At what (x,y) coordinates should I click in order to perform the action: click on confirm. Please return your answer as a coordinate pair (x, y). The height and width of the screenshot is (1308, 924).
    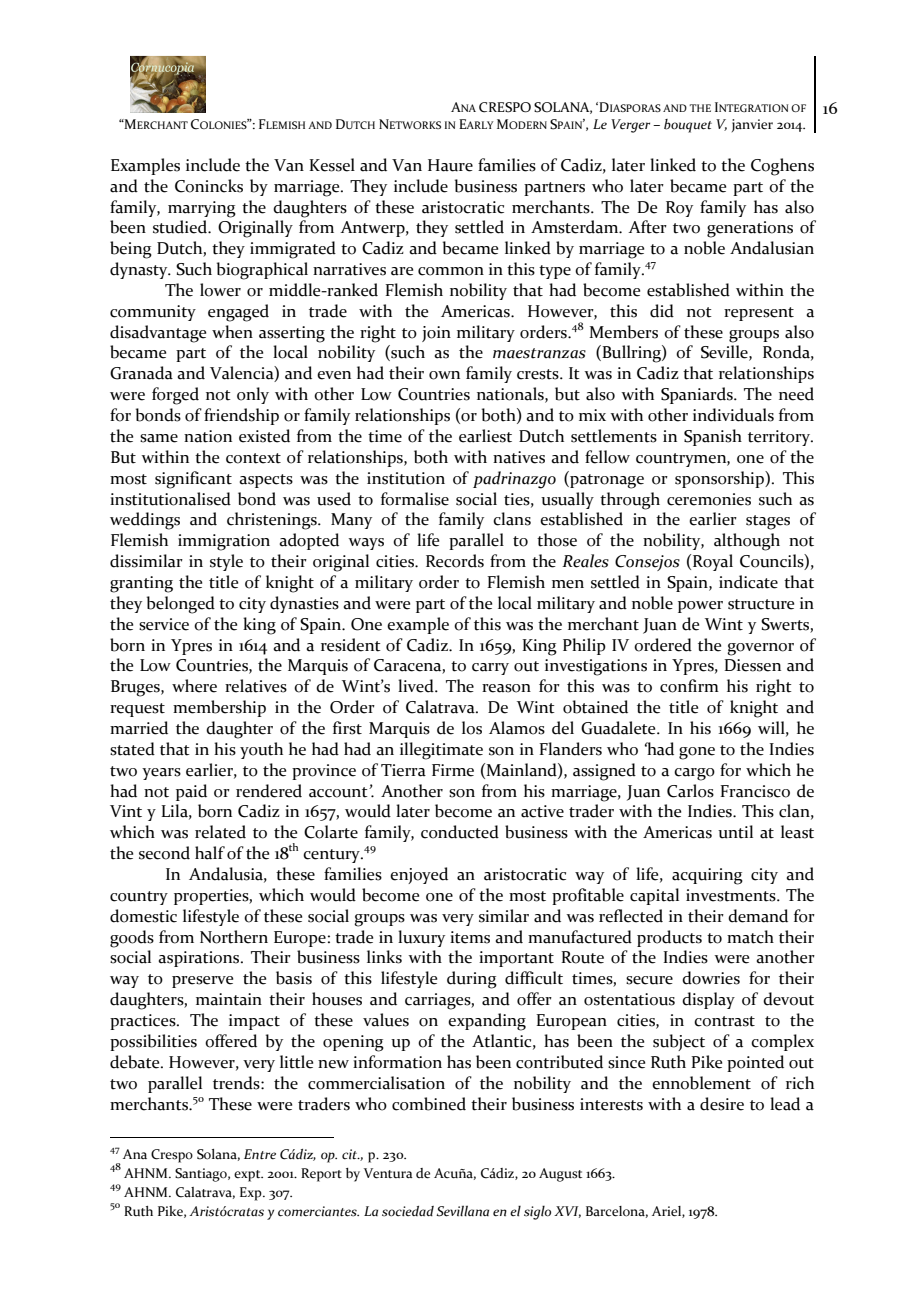
    Looking at the image, I should click on (689, 686).
